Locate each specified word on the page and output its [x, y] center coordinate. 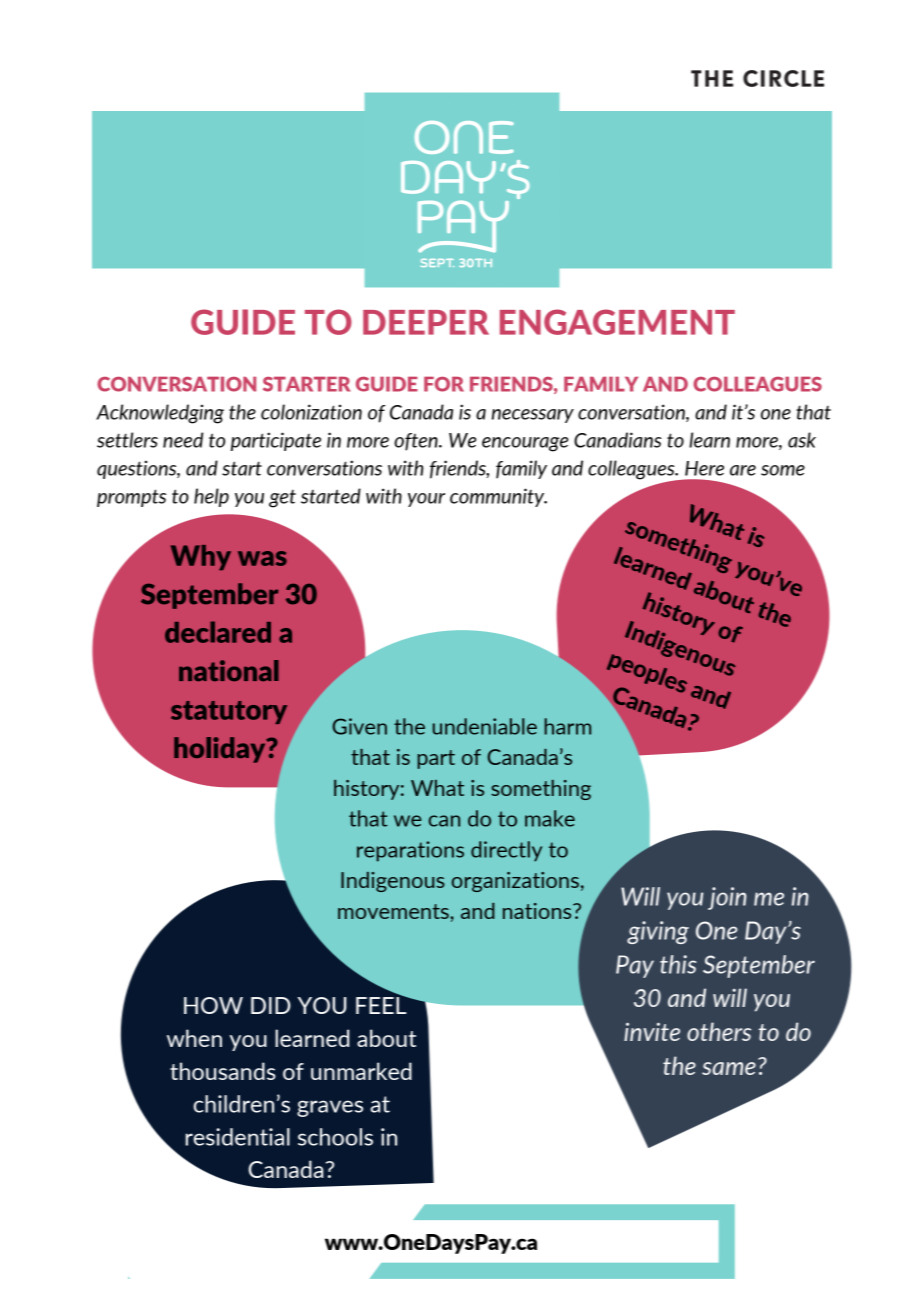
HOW [213, 1005]
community [498, 497]
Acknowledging [160, 414]
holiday [221, 750]
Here [704, 468]
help [211, 497]
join [727, 898]
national [229, 670]
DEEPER [426, 322]
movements [394, 911]
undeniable [485, 726]
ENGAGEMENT [617, 322]
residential [238, 1137]
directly [506, 851]
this [678, 964]
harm [567, 726]
